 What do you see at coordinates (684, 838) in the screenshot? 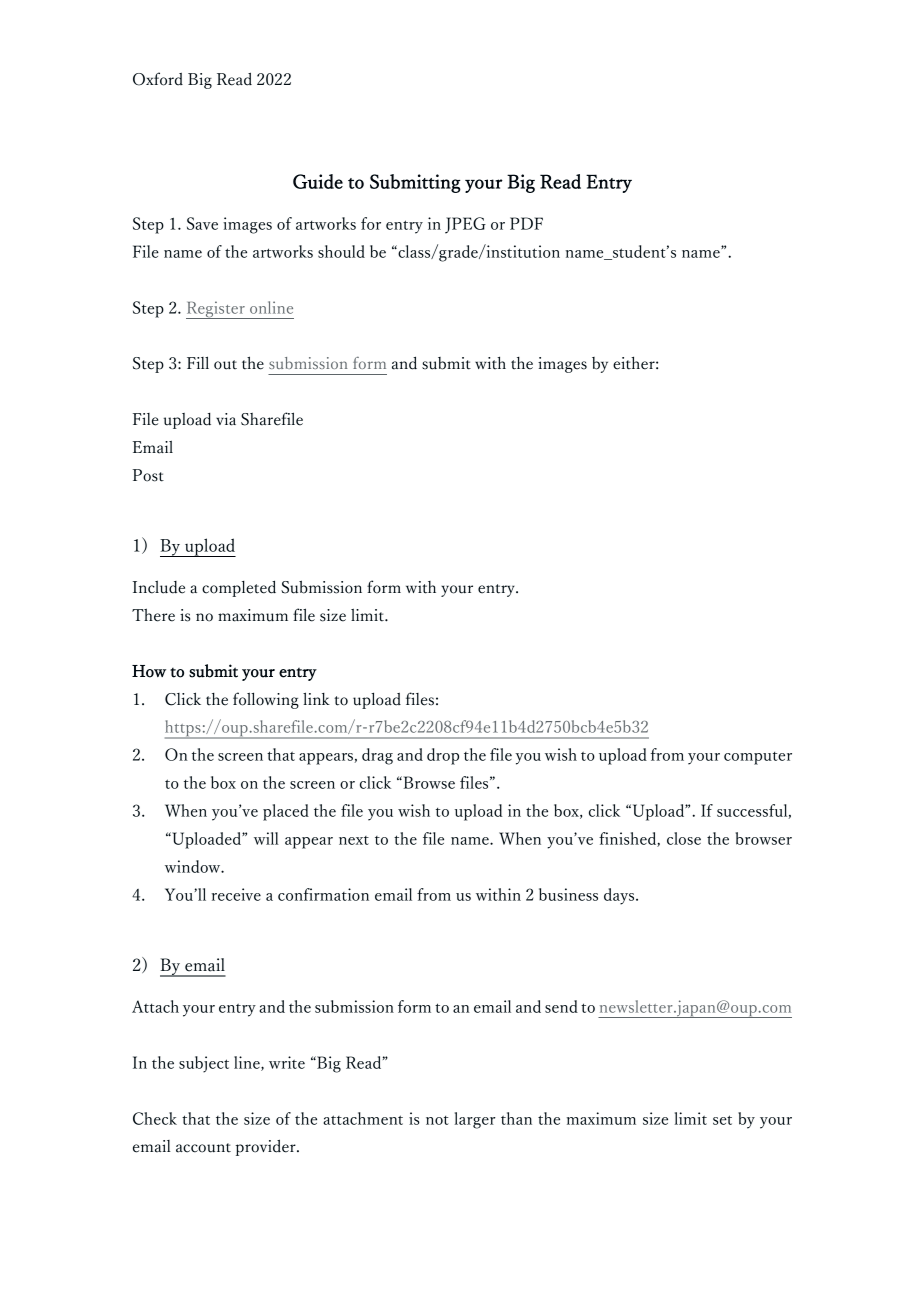
I see `close` at bounding box center [684, 838].
